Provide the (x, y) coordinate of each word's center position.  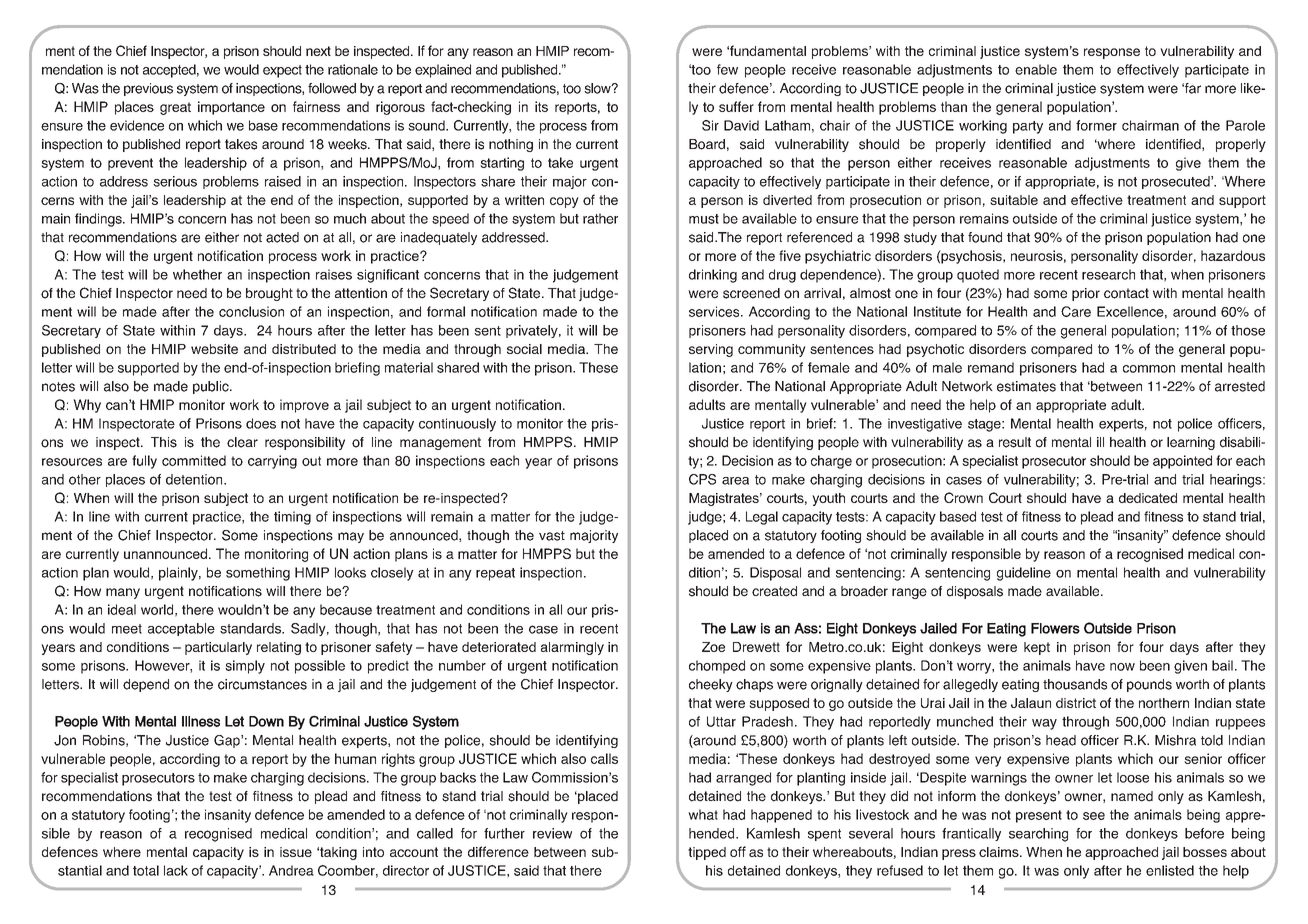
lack (176, 870)
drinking (713, 276)
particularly (218, 648)
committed (194, 460)
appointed (1182, 462)
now (1122, 667)
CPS (702, 479)
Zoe (713, 647)
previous (148, 89)
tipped (707, 853)
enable (1036, 69)
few (727, 69)
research (1108, 274)
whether (197, 274)
